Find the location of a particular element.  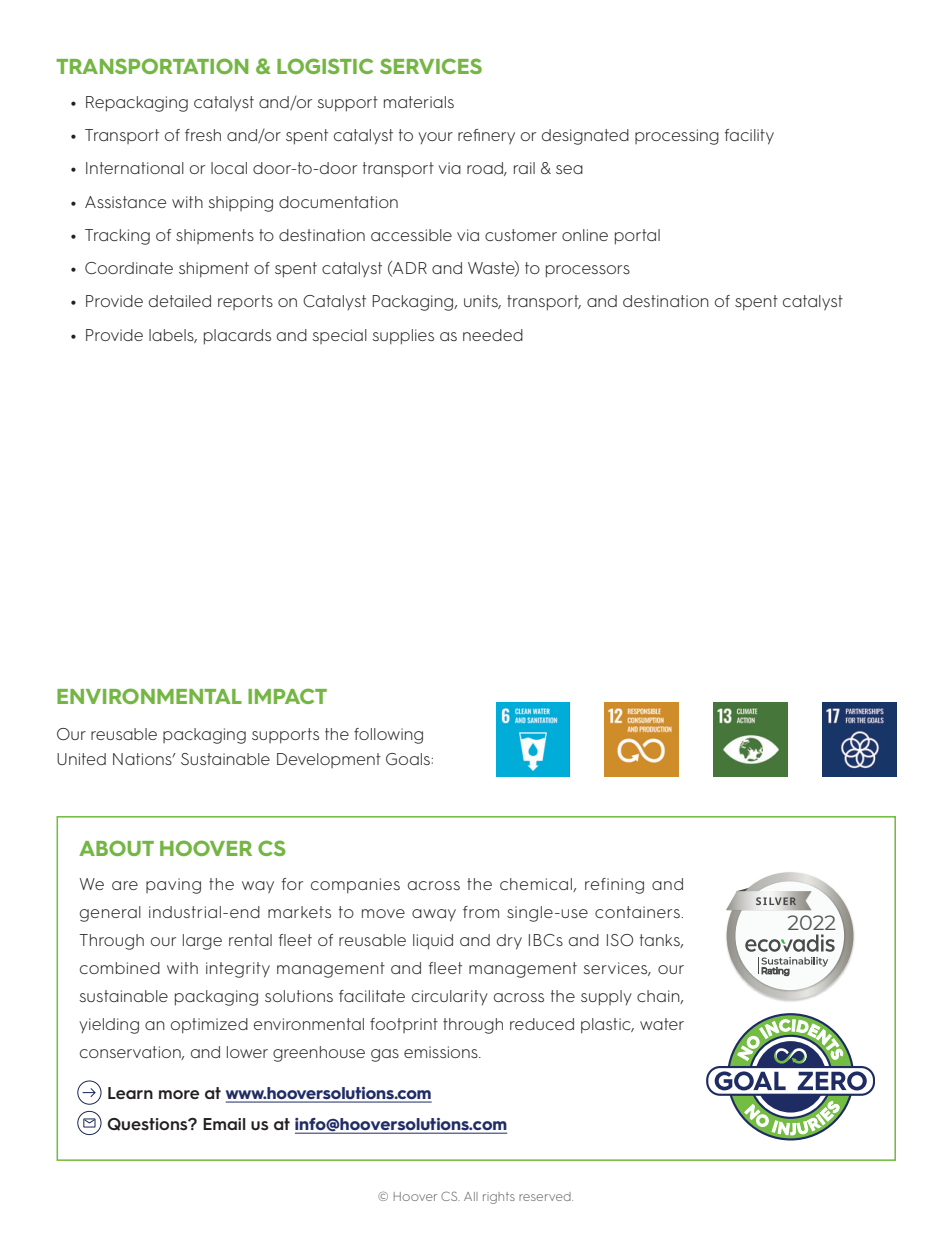

materials is located at coordinates (419, 102).
